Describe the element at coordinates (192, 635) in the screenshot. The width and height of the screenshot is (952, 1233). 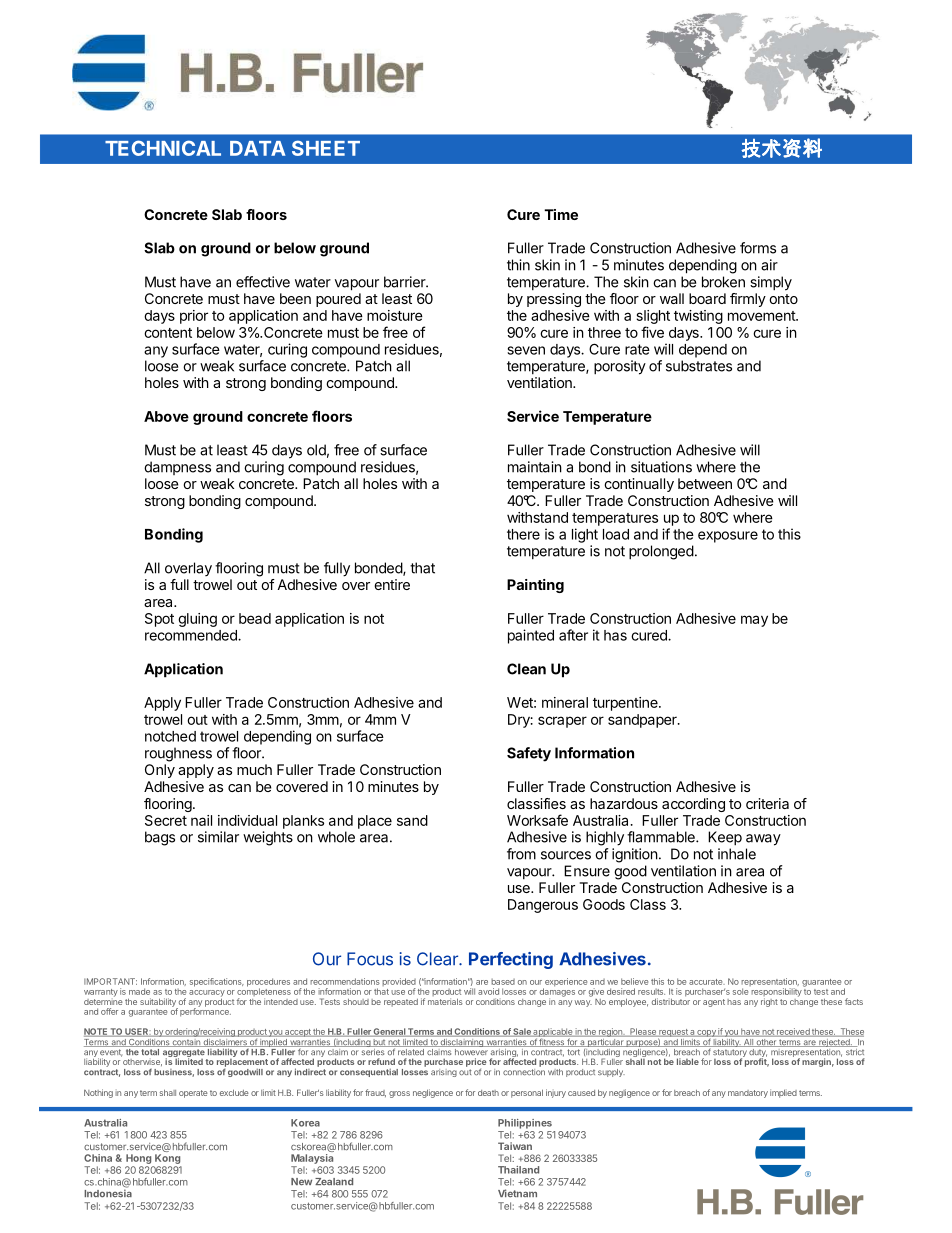
I see `recommended` at that location.
